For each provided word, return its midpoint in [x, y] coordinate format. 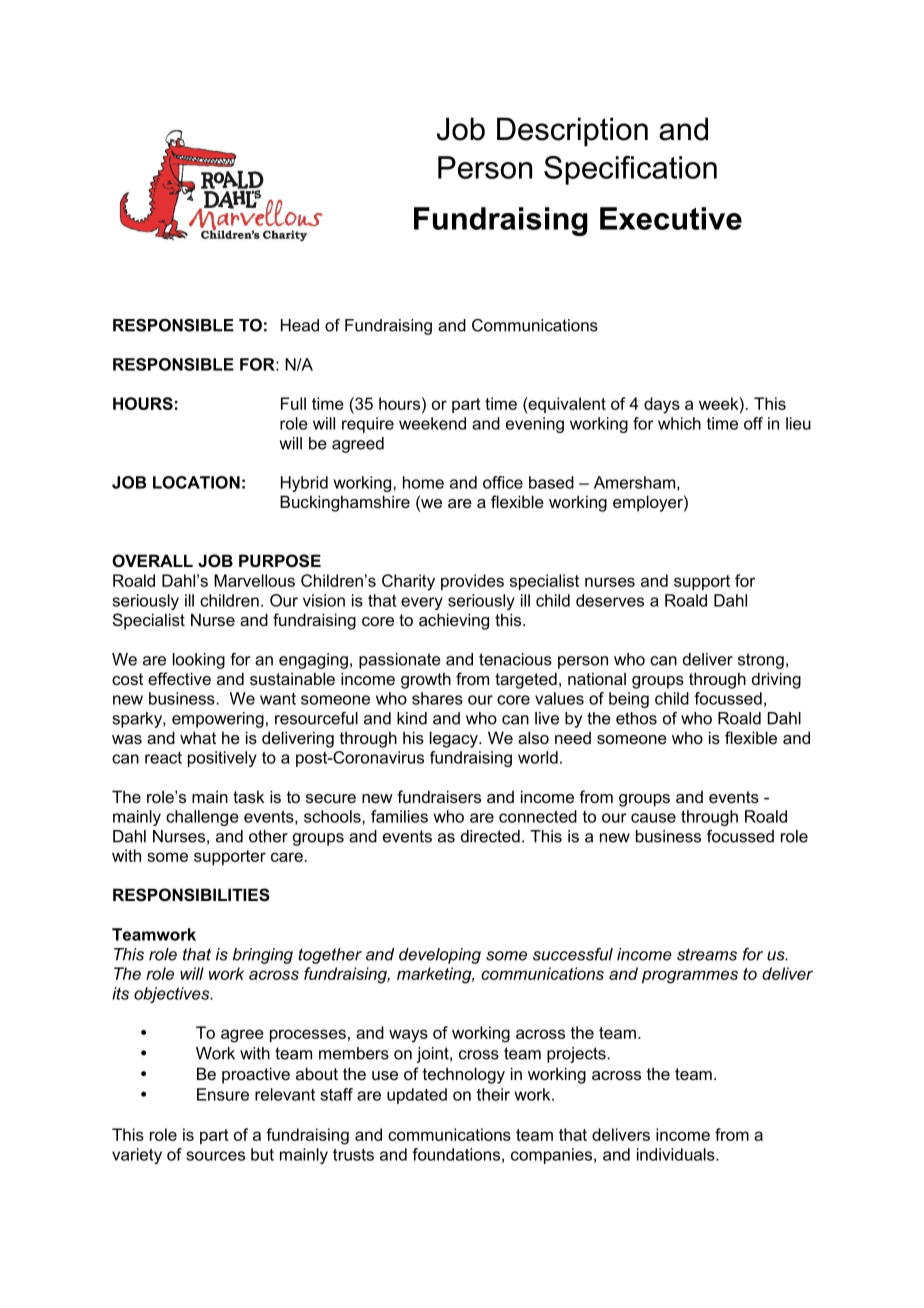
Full [293, 403]
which [679, 423]
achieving [454, 621]
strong [761, 661]
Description [572, 131]
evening [535, 425]
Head [300, 325]
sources [215, 1156]
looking [199, 661]
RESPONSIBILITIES [191, 895]
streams [707, 954]
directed [490, 836]
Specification [630, 170]
